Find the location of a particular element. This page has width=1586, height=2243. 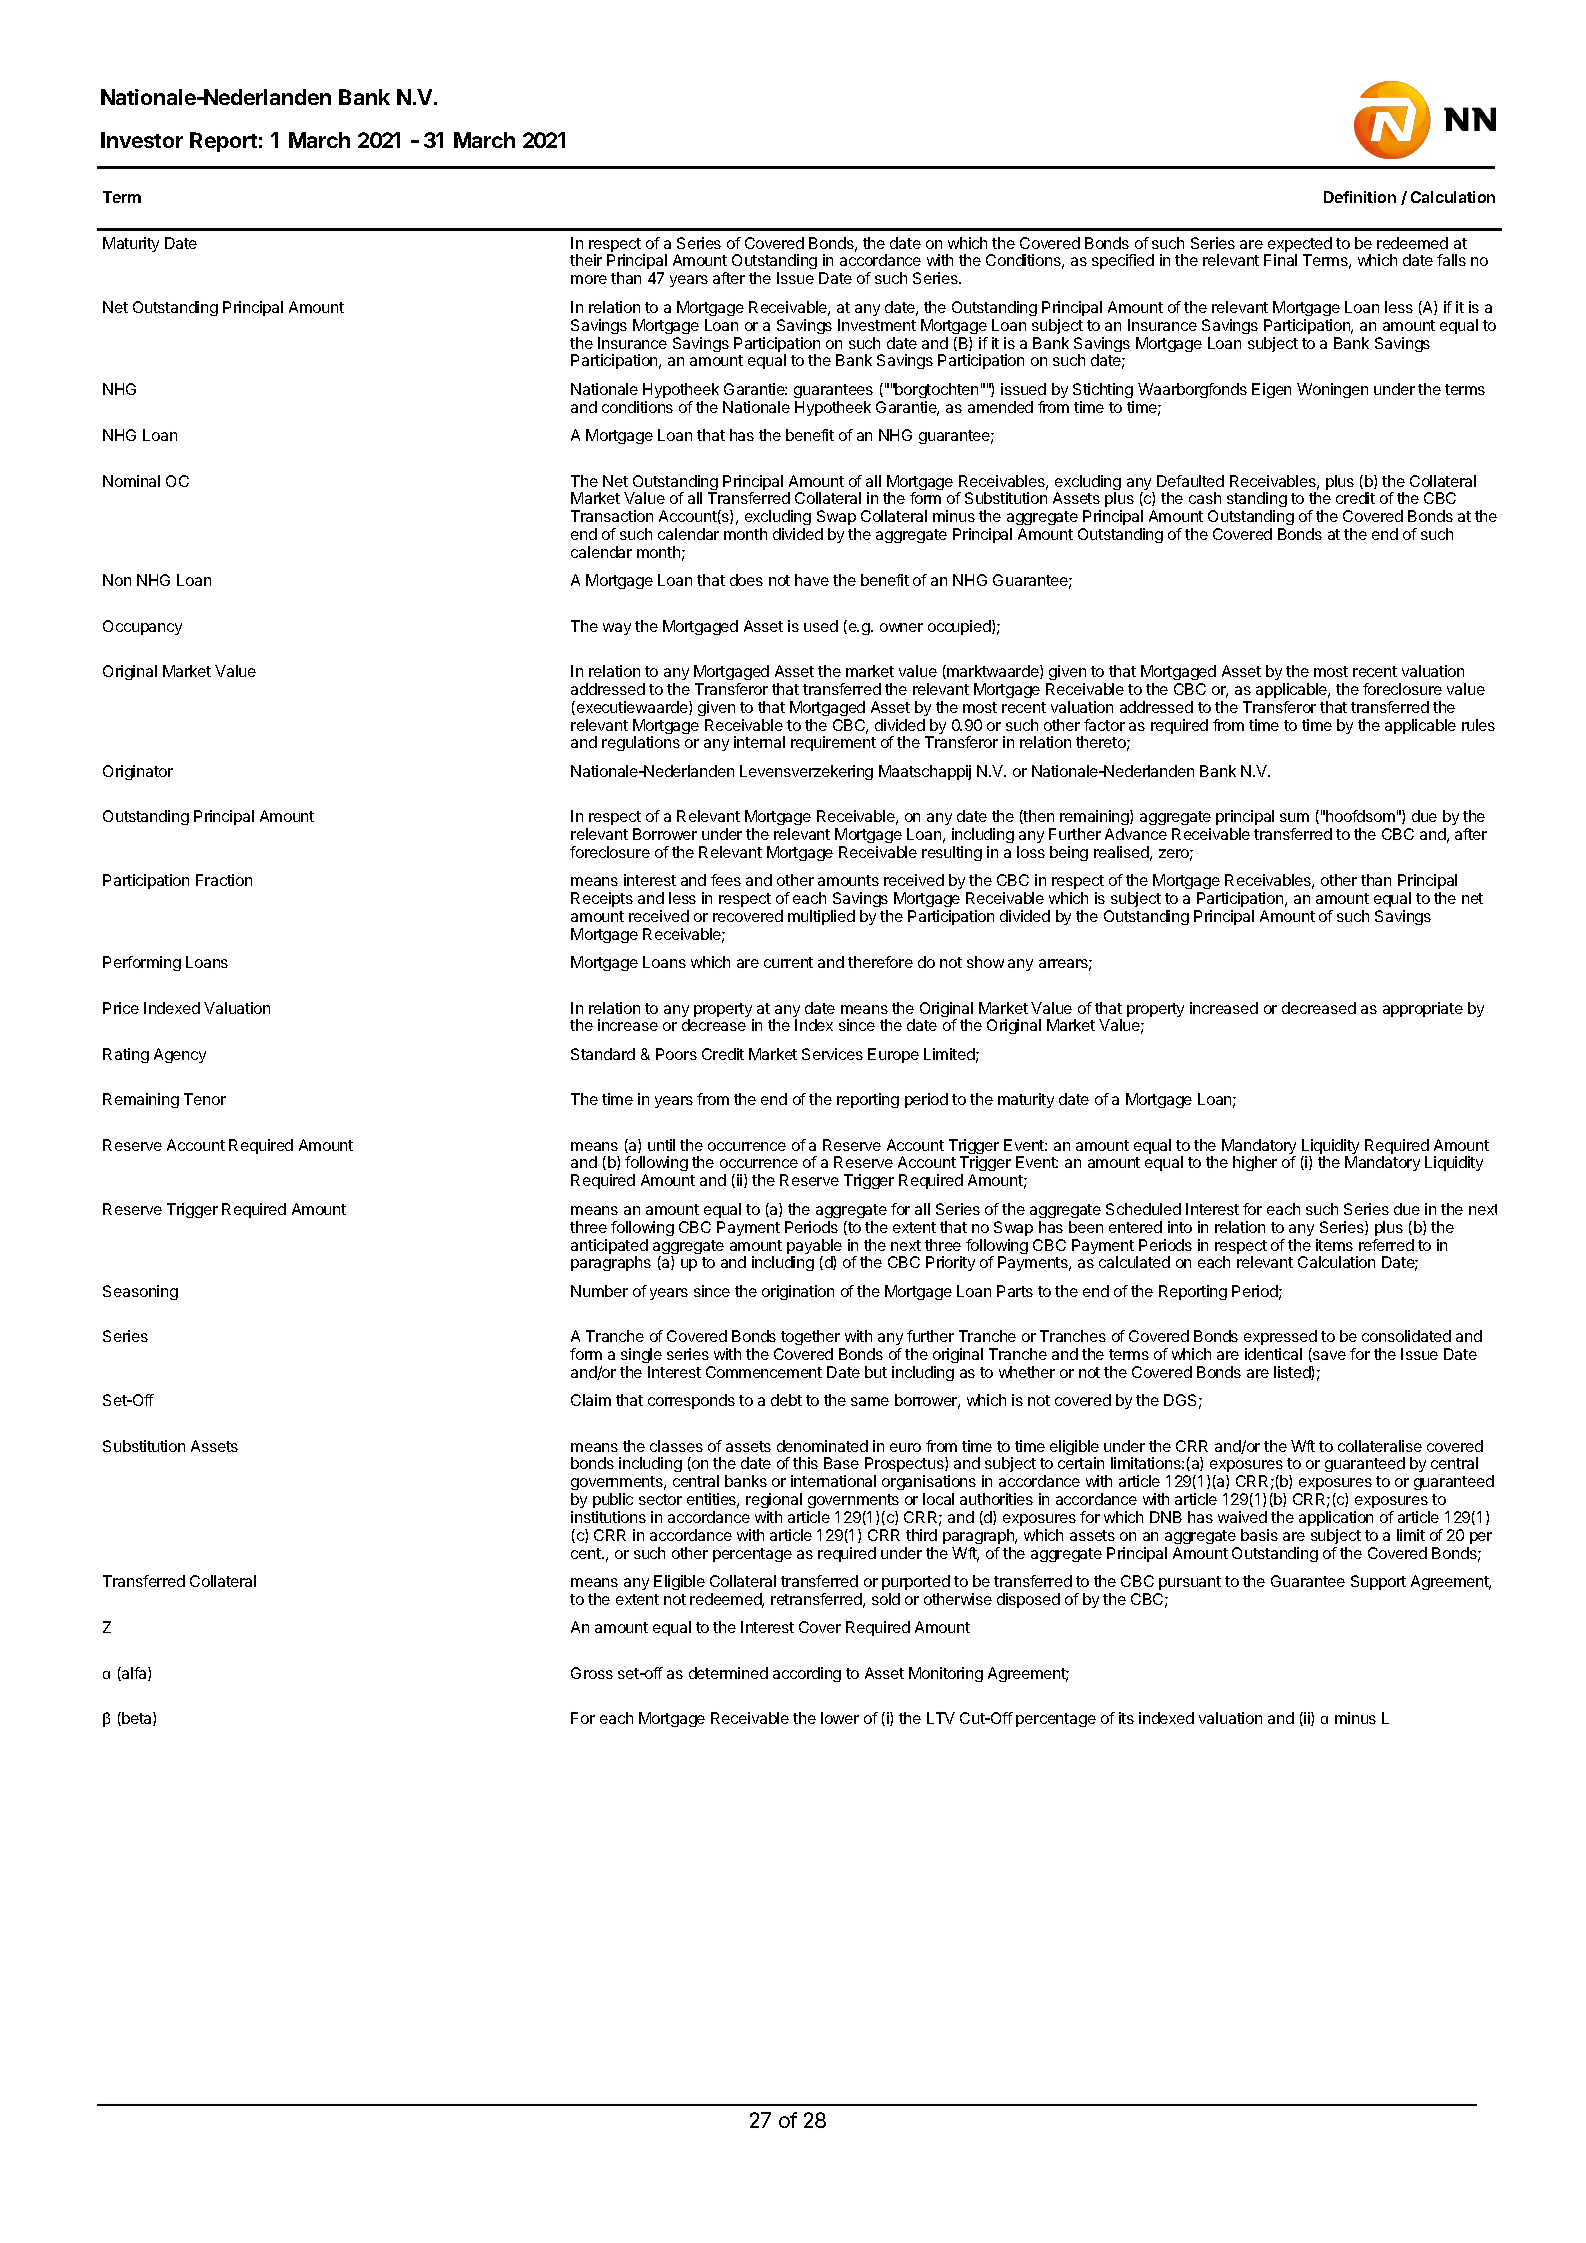

multiplied is located at coordinates (821, 917).
